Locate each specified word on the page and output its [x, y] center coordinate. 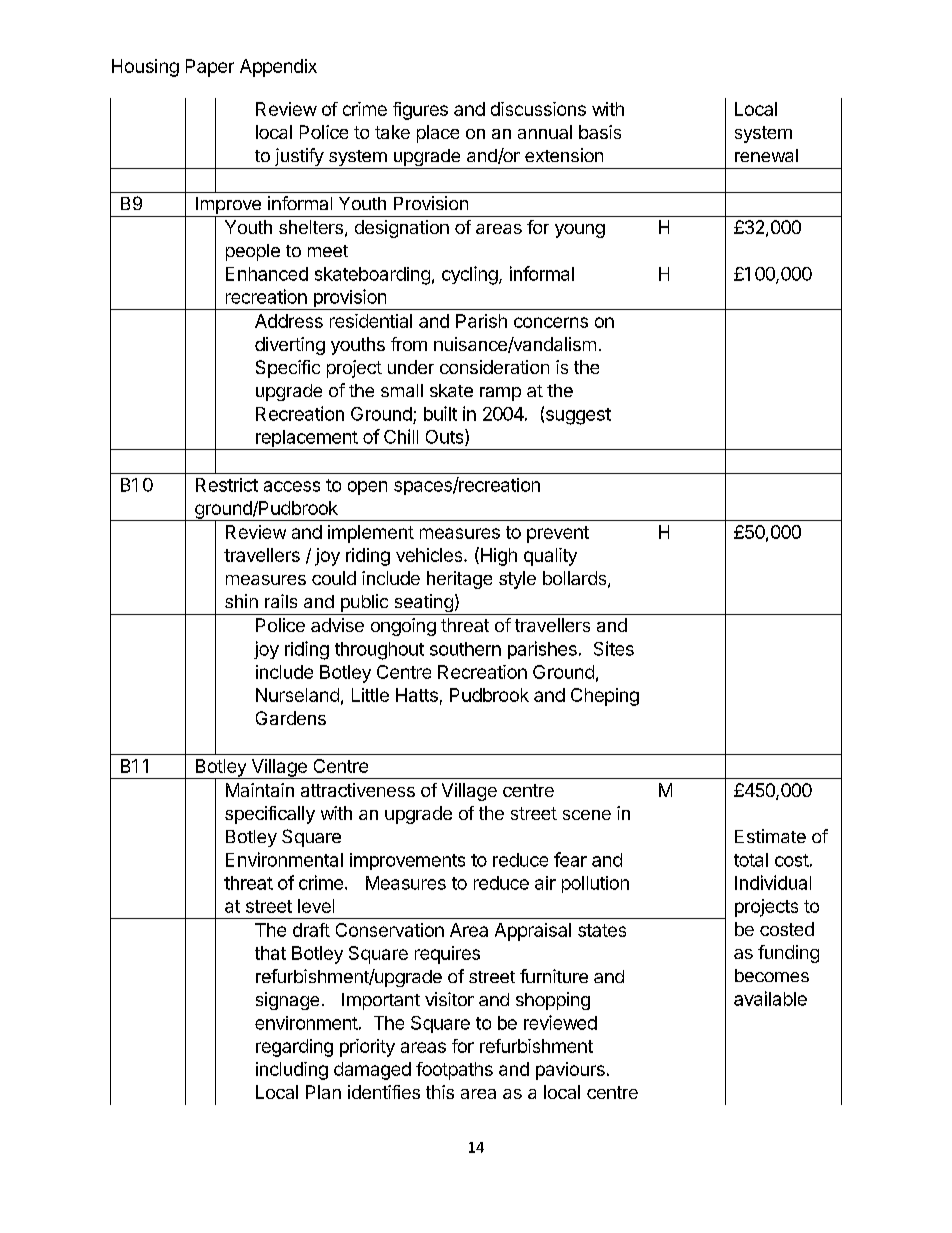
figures [420, 111]
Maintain [260, 790]
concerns [551, 322]
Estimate [770, 836]
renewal [766, 155]
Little [370, 695]
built [440, 413]
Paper [210, 68]
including [292, 1071]
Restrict [227, 485]
